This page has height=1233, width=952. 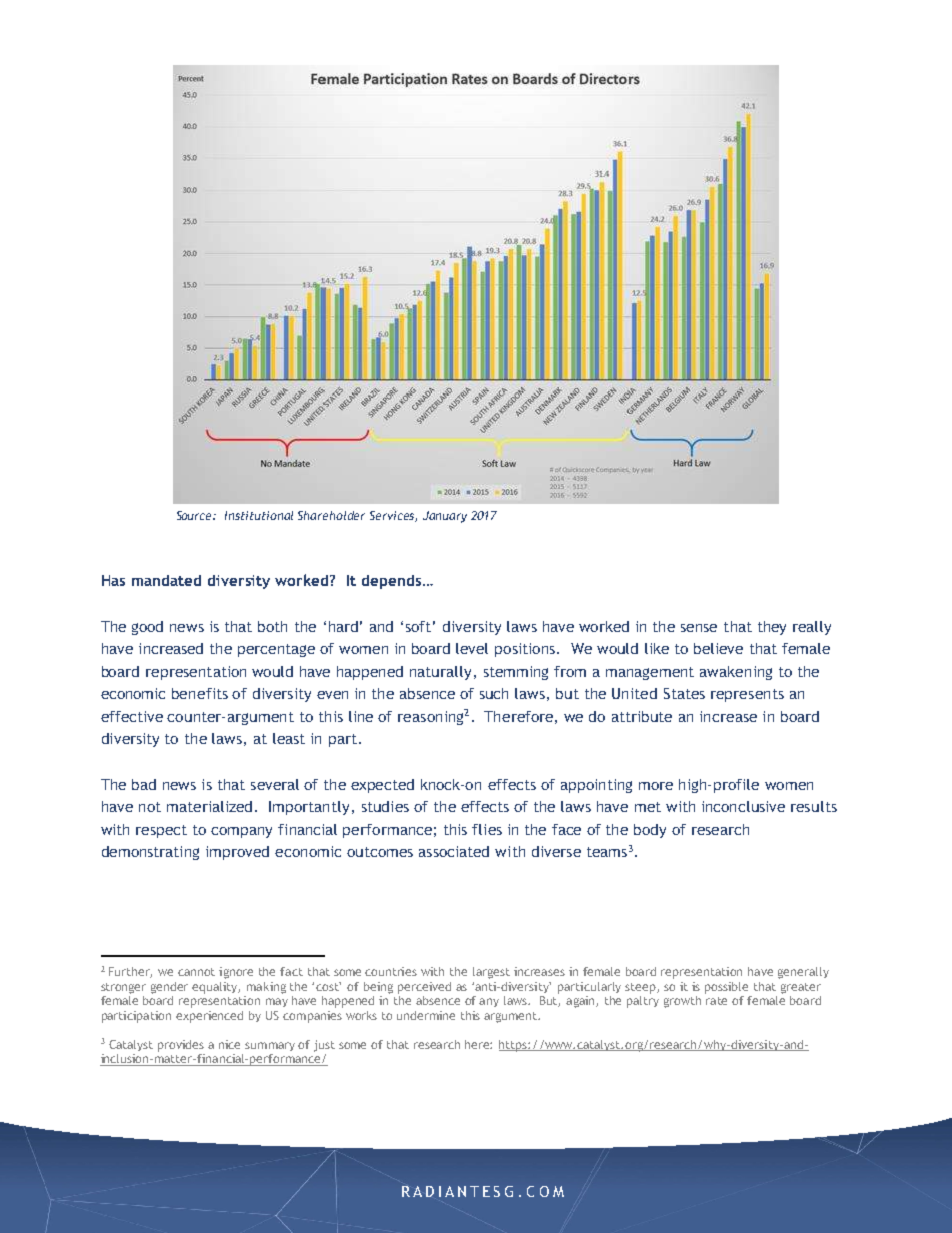 I want to click on they, so click(x=772, y=628).
